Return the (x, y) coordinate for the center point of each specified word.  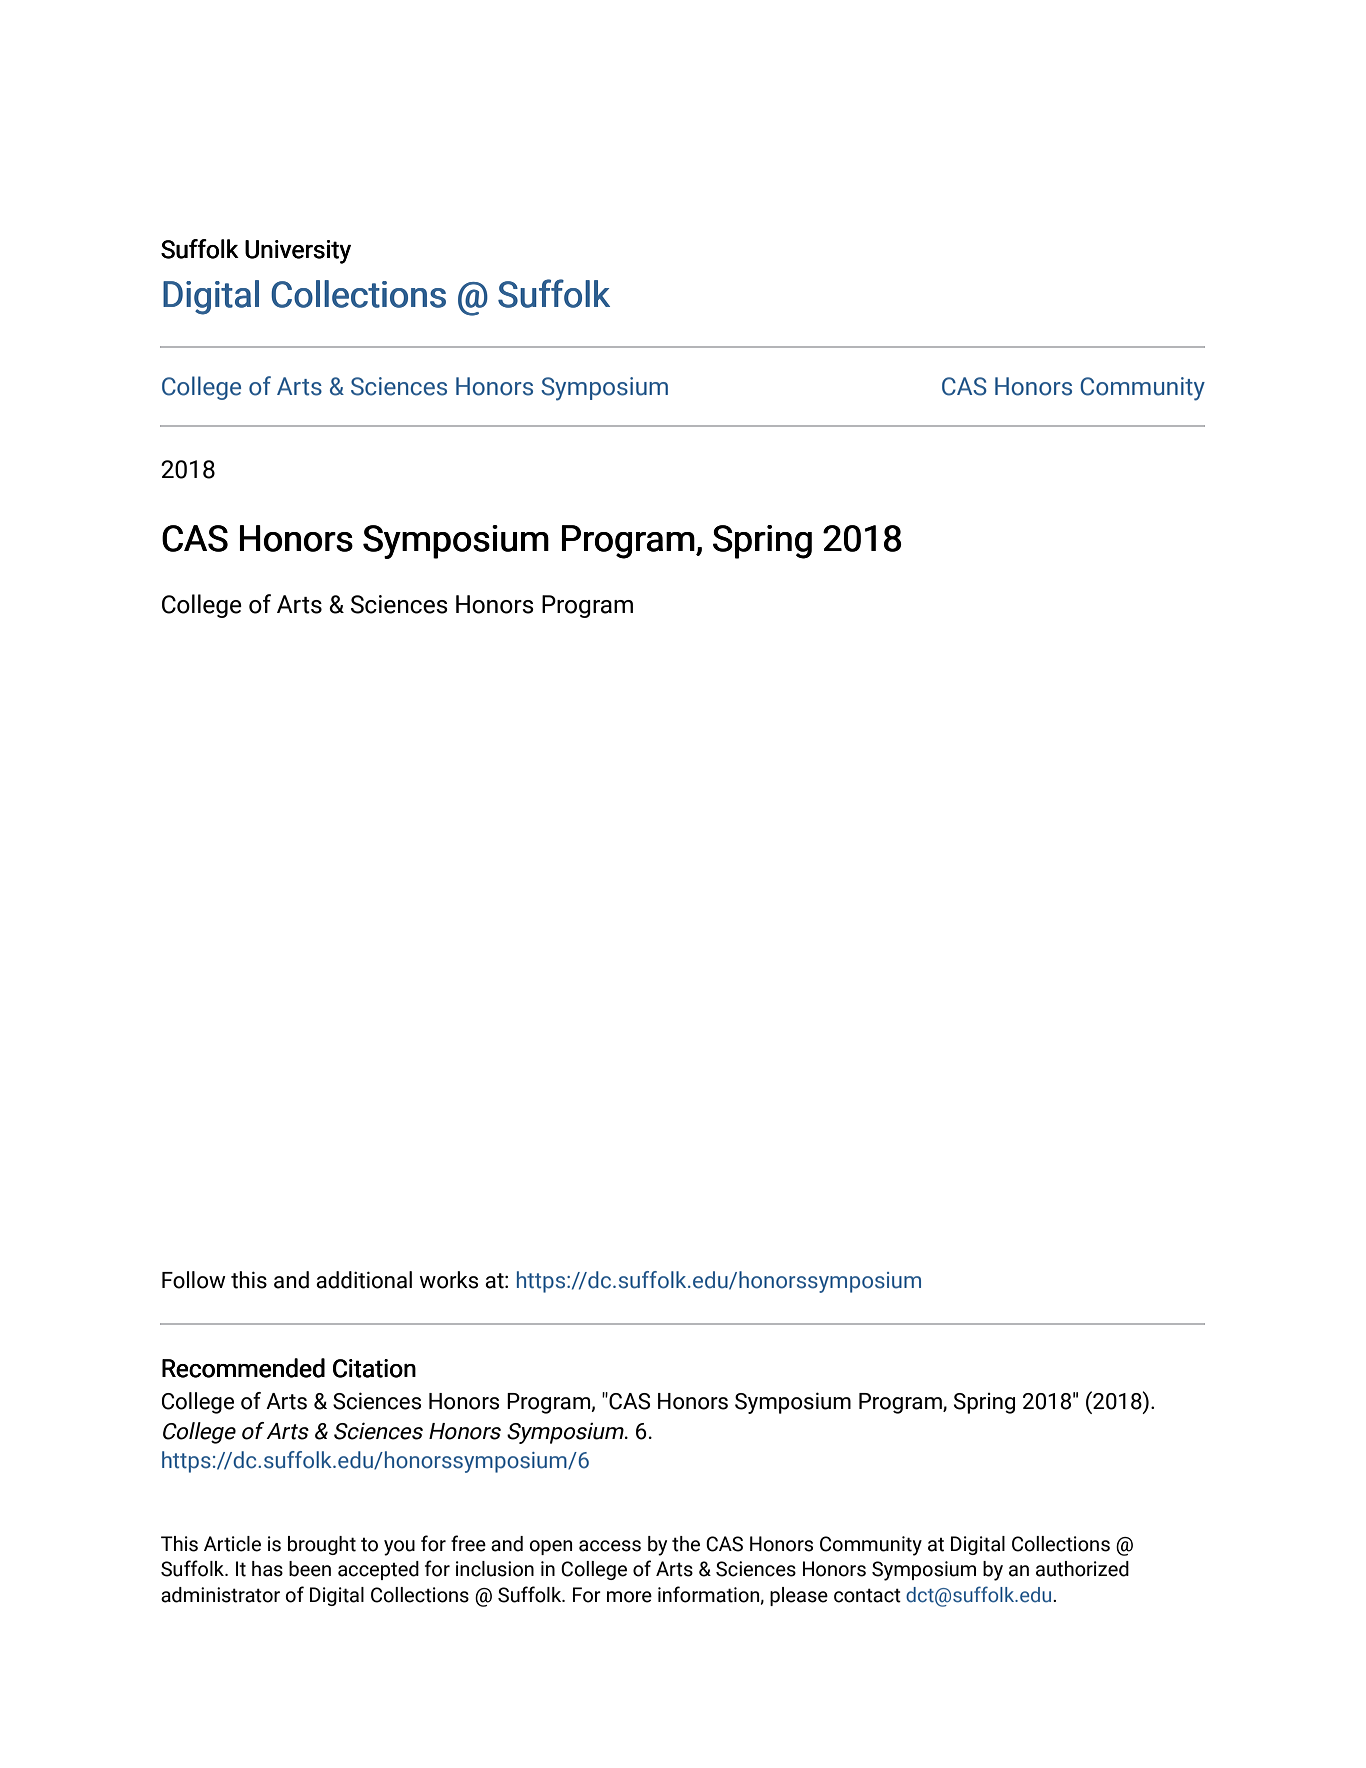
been (310, 1569)
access (610, 1546)
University (298, 252)
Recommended (243, 1368)
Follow (194, 1280)
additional (364, 1280)
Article (232, 1544)
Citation (374, 1368)
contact (867, 1595)
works (449, 1280)
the (686, 1544)
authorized (1082, 1569)
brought (322, 1545)
